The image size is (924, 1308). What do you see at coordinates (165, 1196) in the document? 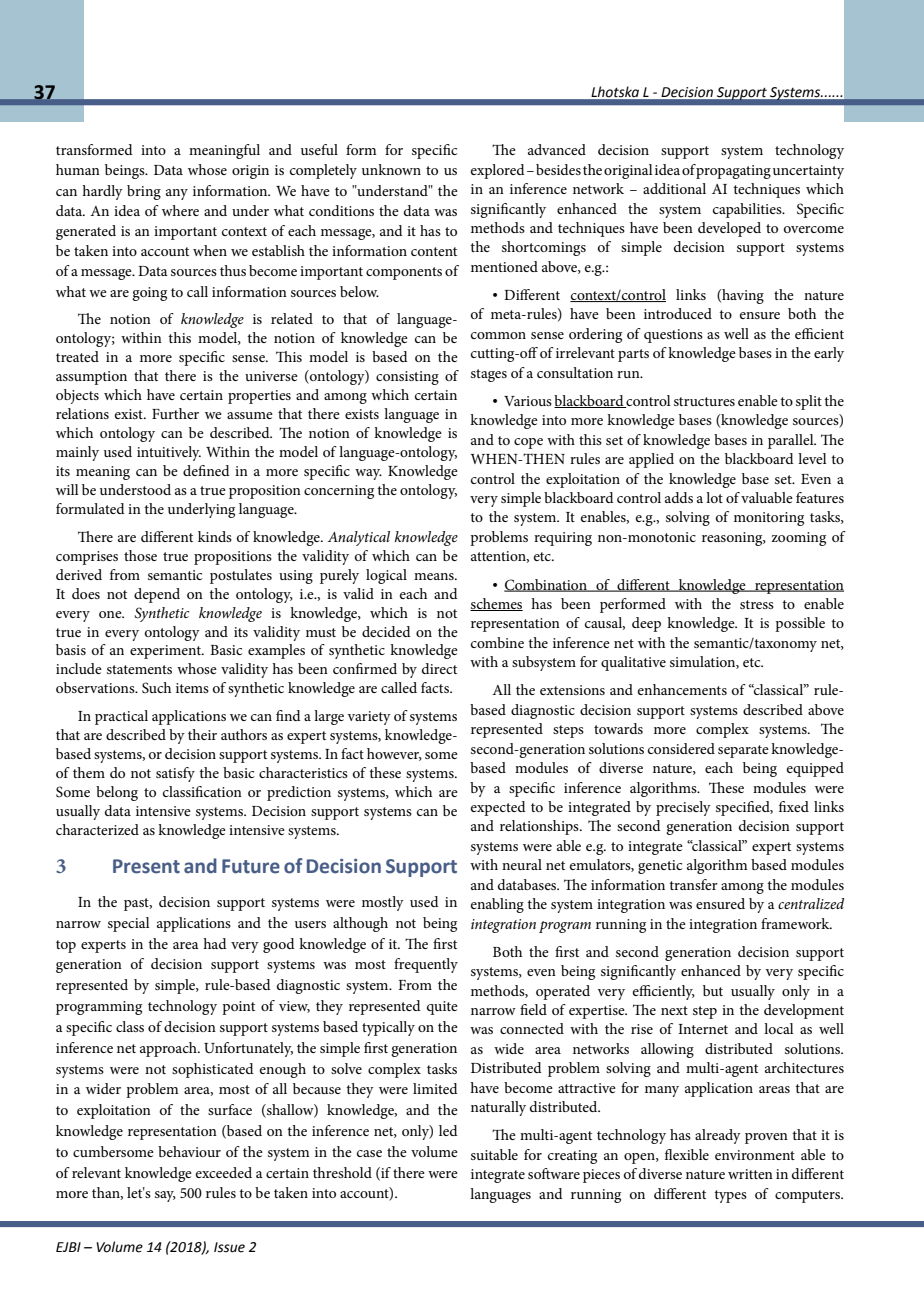
I see `say` at bounding box center [165, 1196].
